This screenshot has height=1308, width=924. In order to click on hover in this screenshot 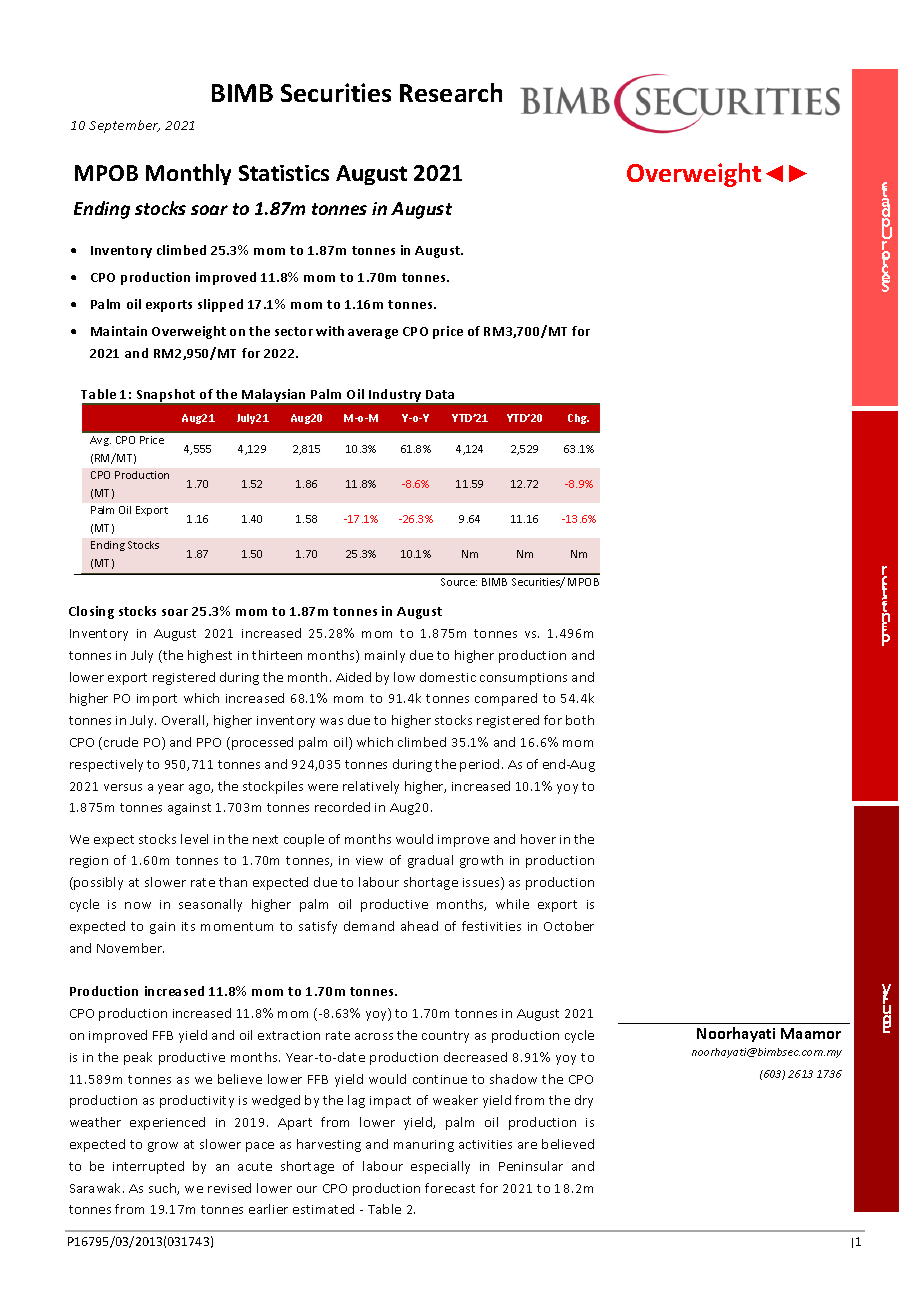, I will do `click(538, 839)`.
